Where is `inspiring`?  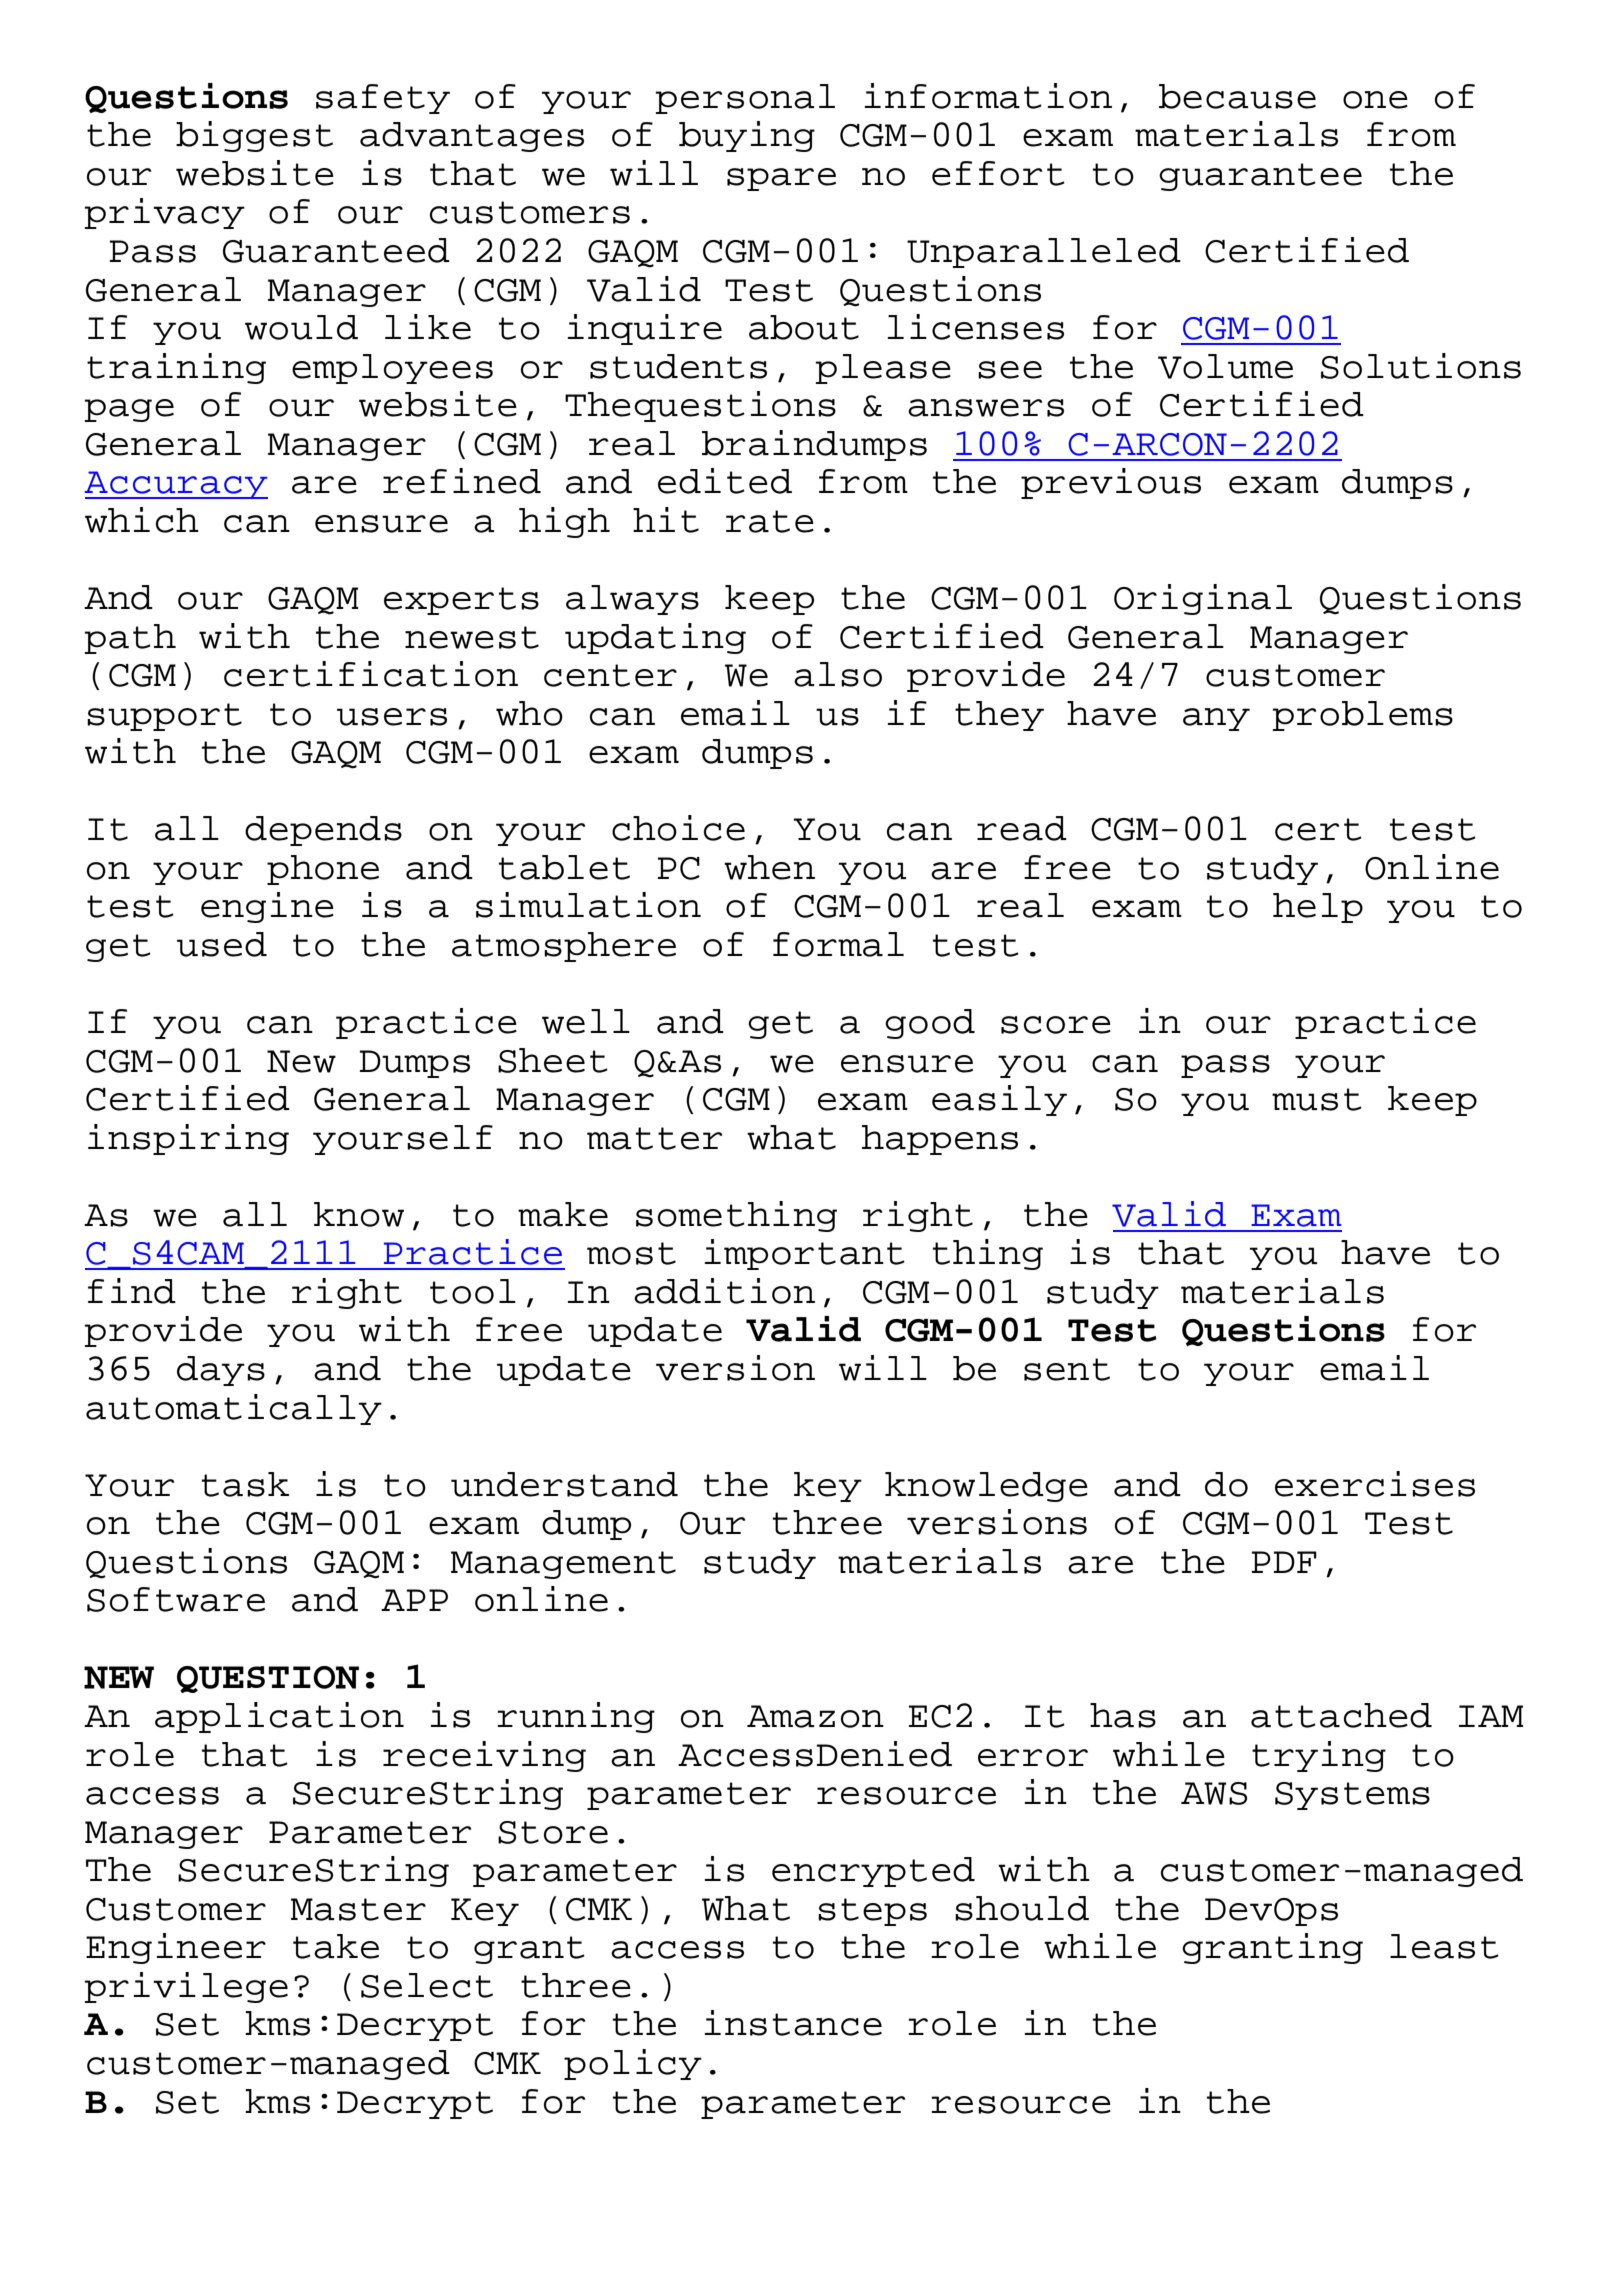
inspiring is located at coordinates (188, 1139).
